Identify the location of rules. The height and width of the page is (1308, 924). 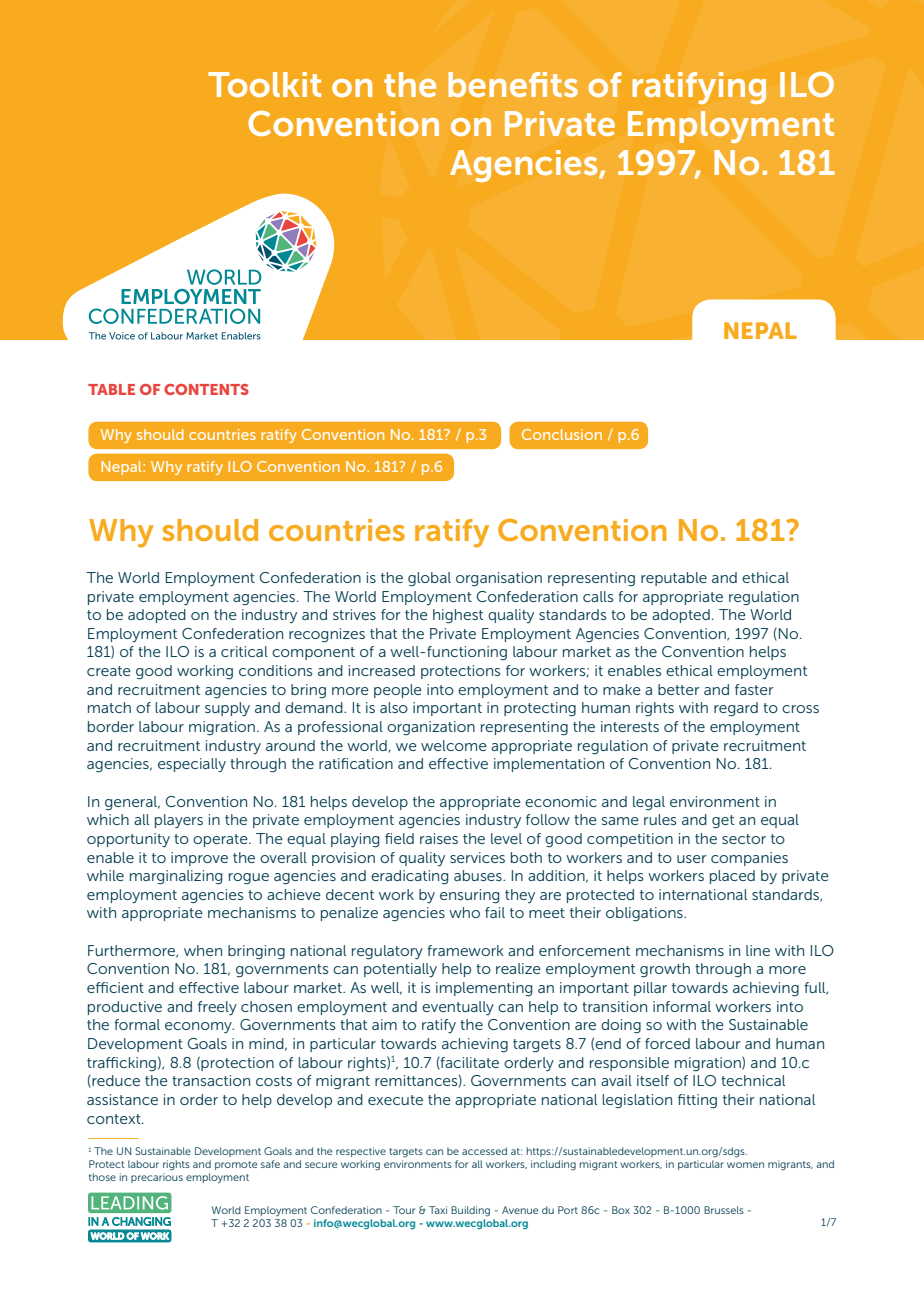
(660, 819).
